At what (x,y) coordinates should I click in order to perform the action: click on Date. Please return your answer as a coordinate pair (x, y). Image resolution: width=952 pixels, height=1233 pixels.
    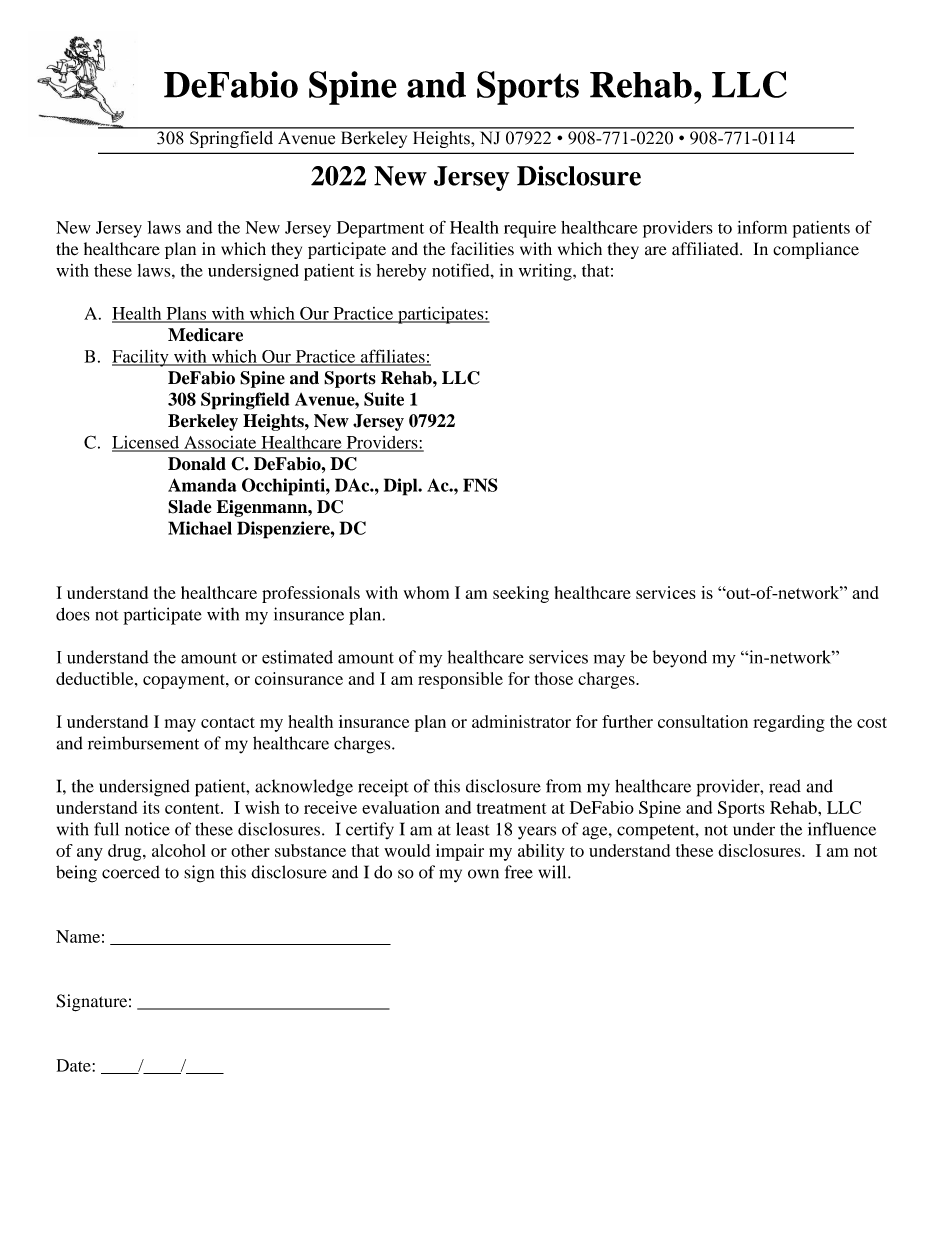
    Looking at the image, I should click on (75, 1065).
